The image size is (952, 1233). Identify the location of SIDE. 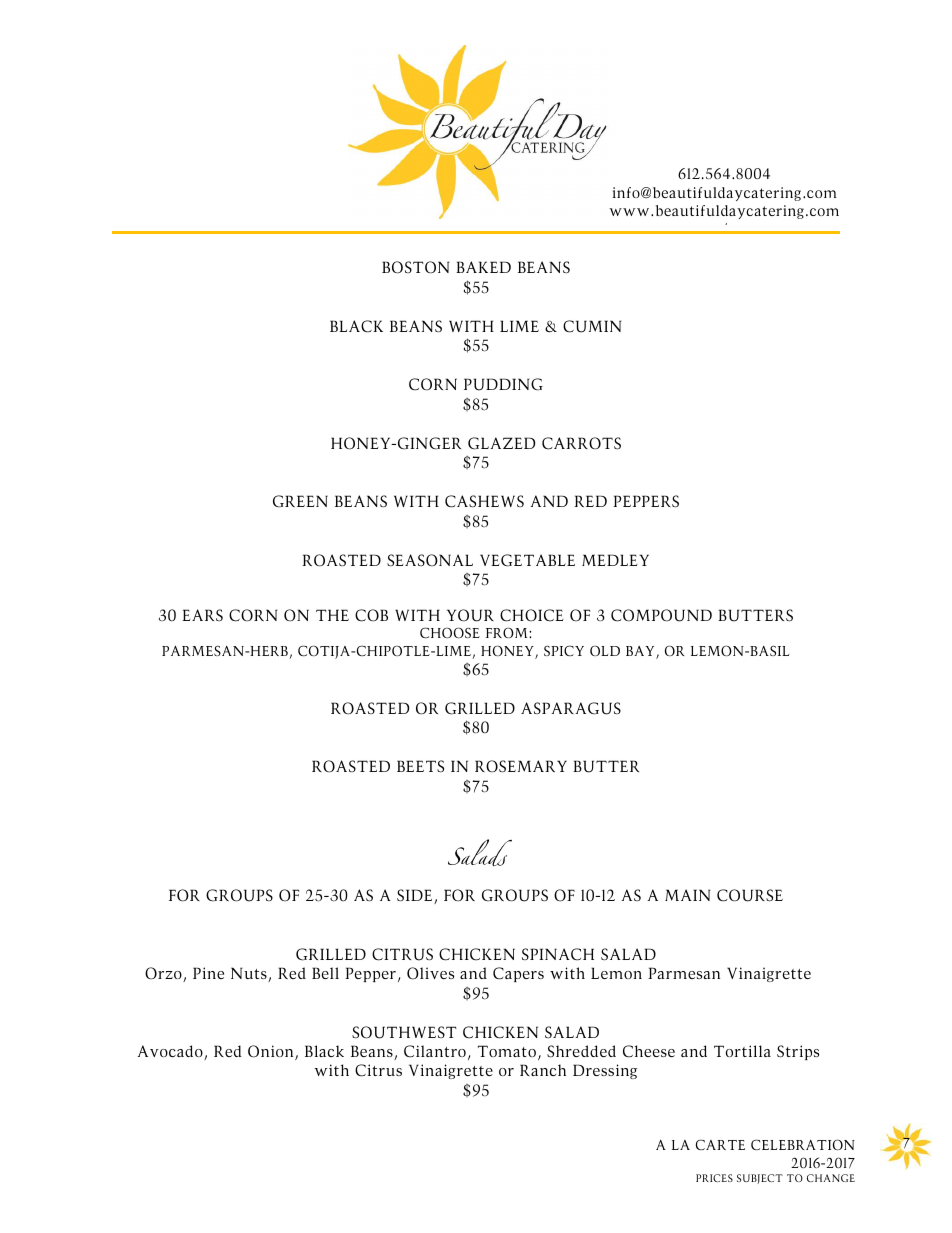
(416, 896).
